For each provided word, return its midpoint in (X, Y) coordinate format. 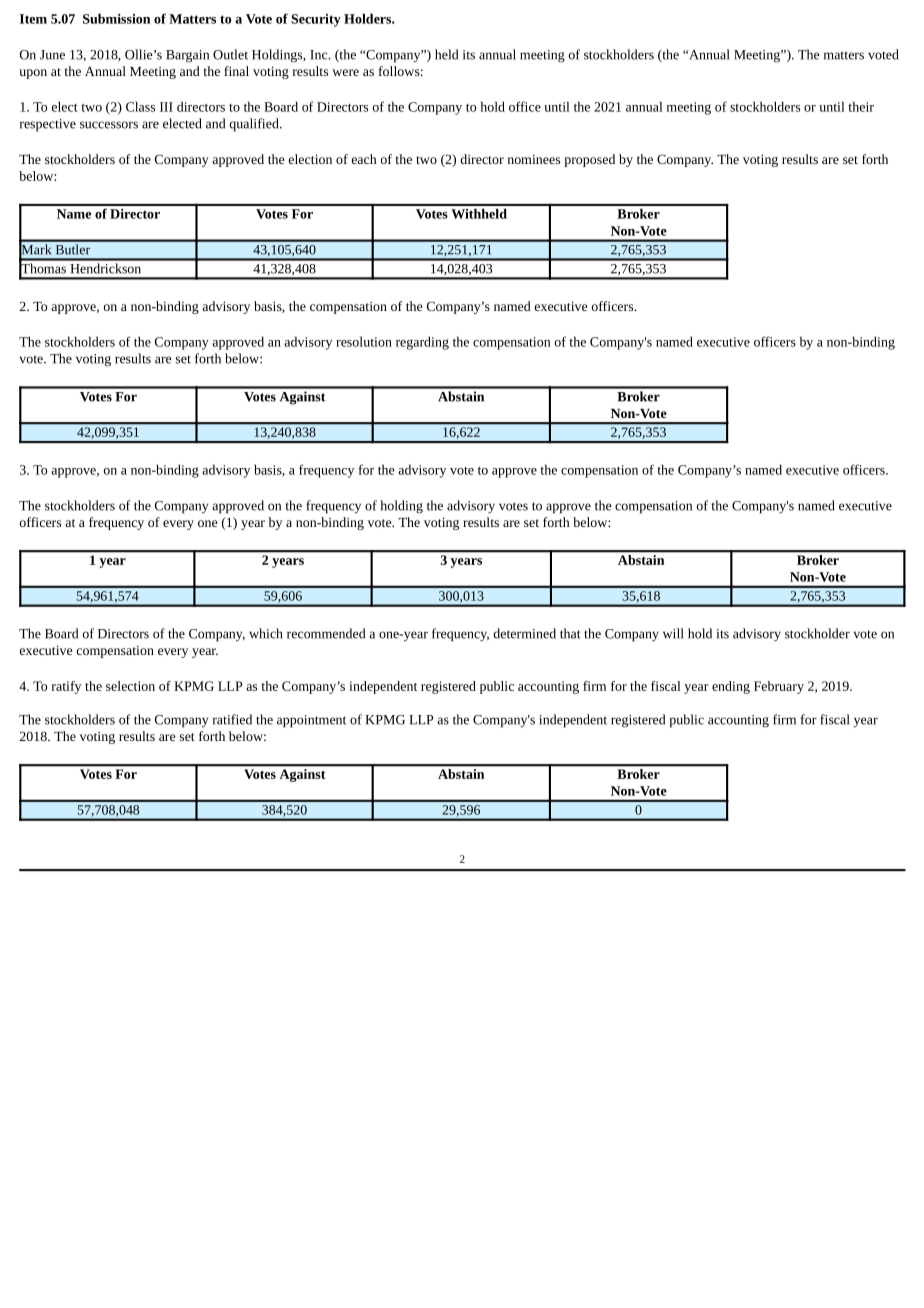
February (779, 687)
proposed (589, 160)
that (570, 633)
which (266, 633)
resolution (364, 341)
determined (524, 633)
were (345, 72)
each (364, 159)
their (861, 106)
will (673, 633)
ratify (66, 687)
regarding (422, 343)
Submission (116, 18)
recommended (326, 633)
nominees (534, 159)
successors (109, 125)
